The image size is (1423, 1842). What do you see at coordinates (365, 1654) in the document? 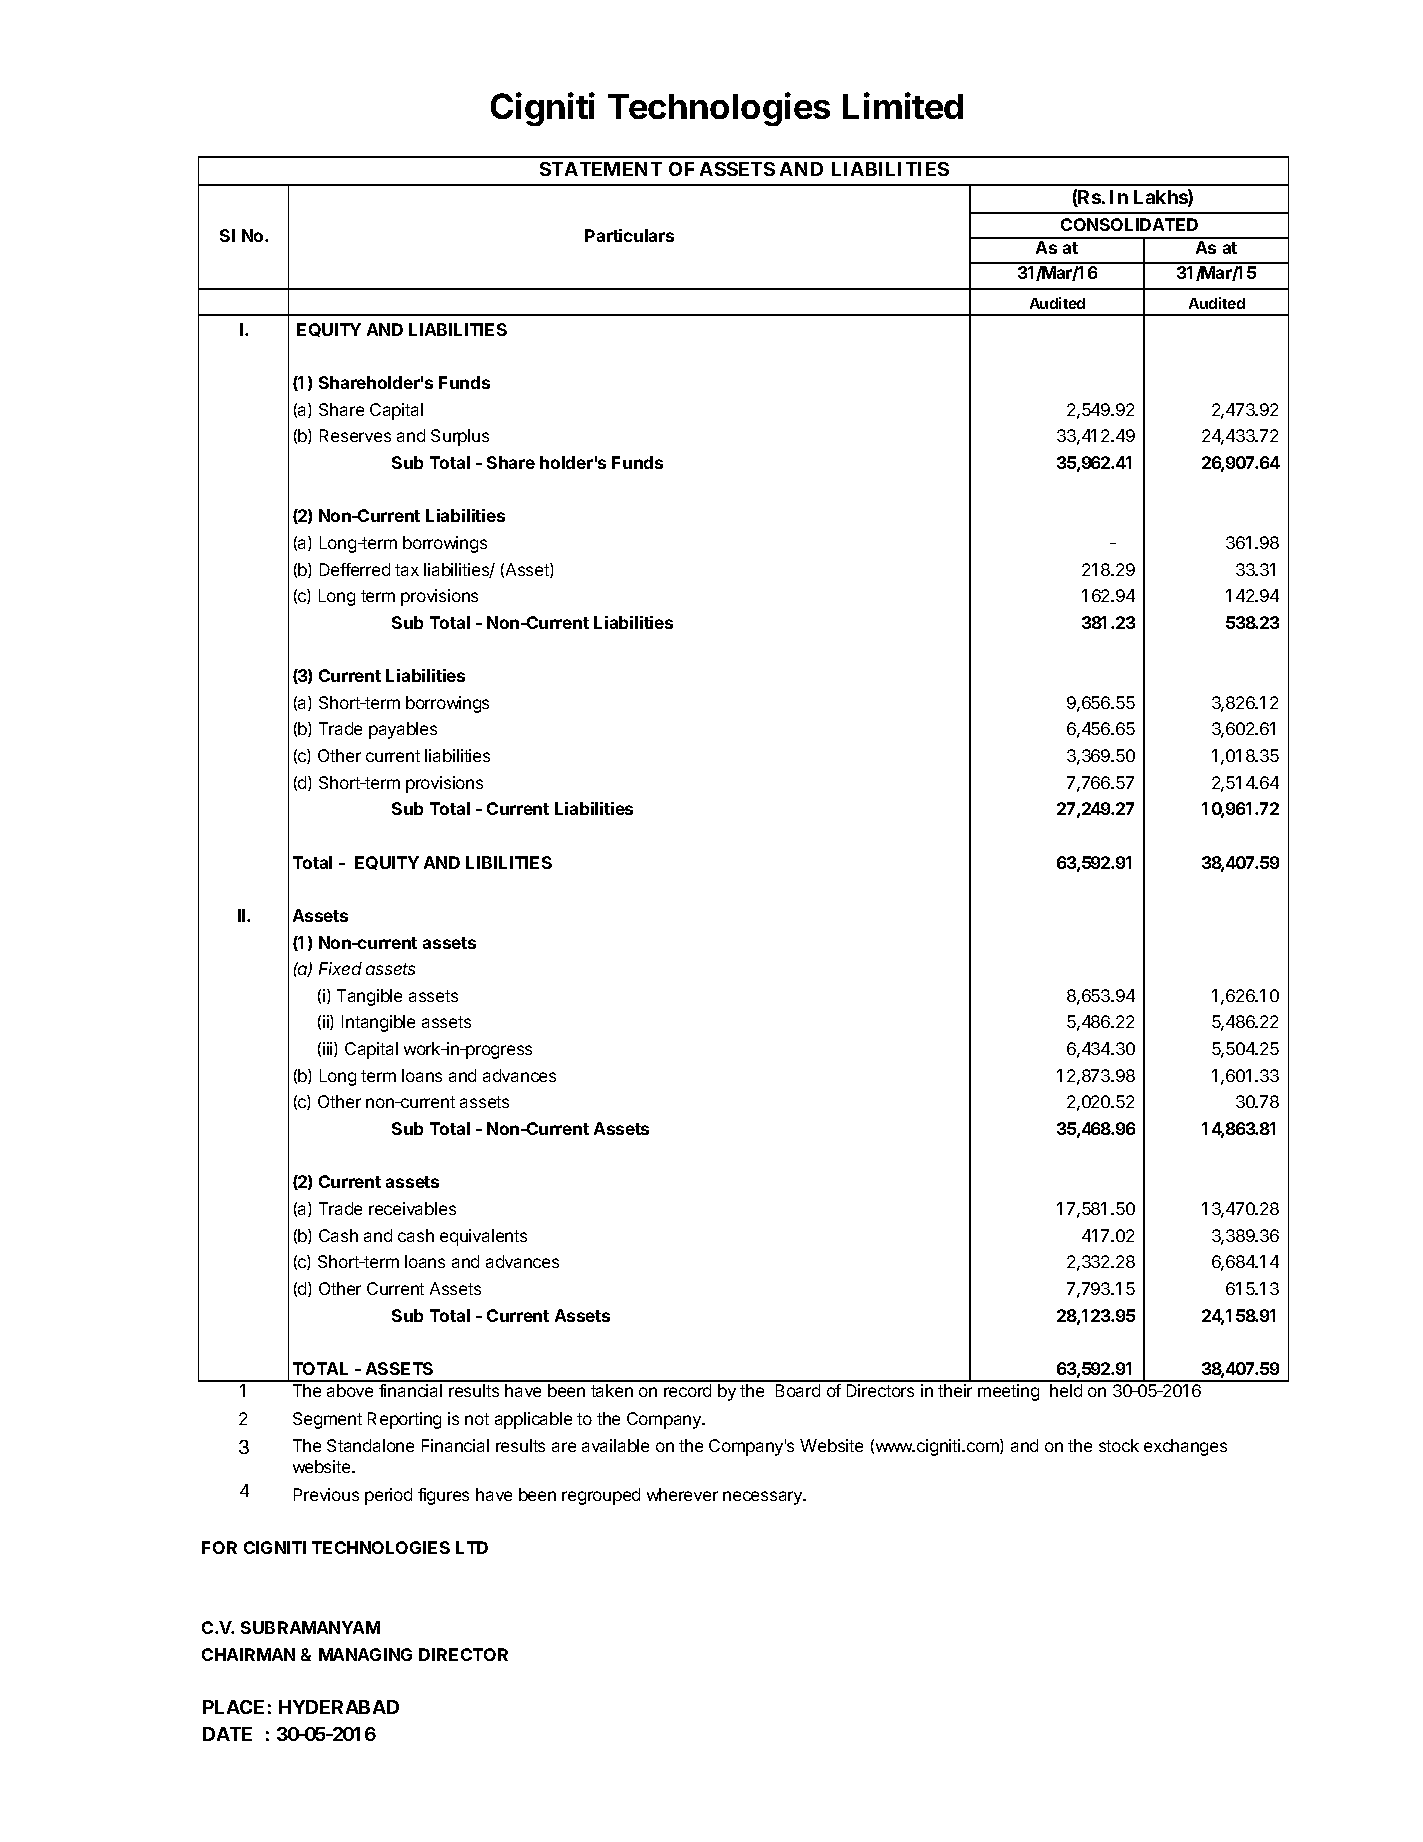
I see `MANAGING` at bounding box center [365, 1654].
